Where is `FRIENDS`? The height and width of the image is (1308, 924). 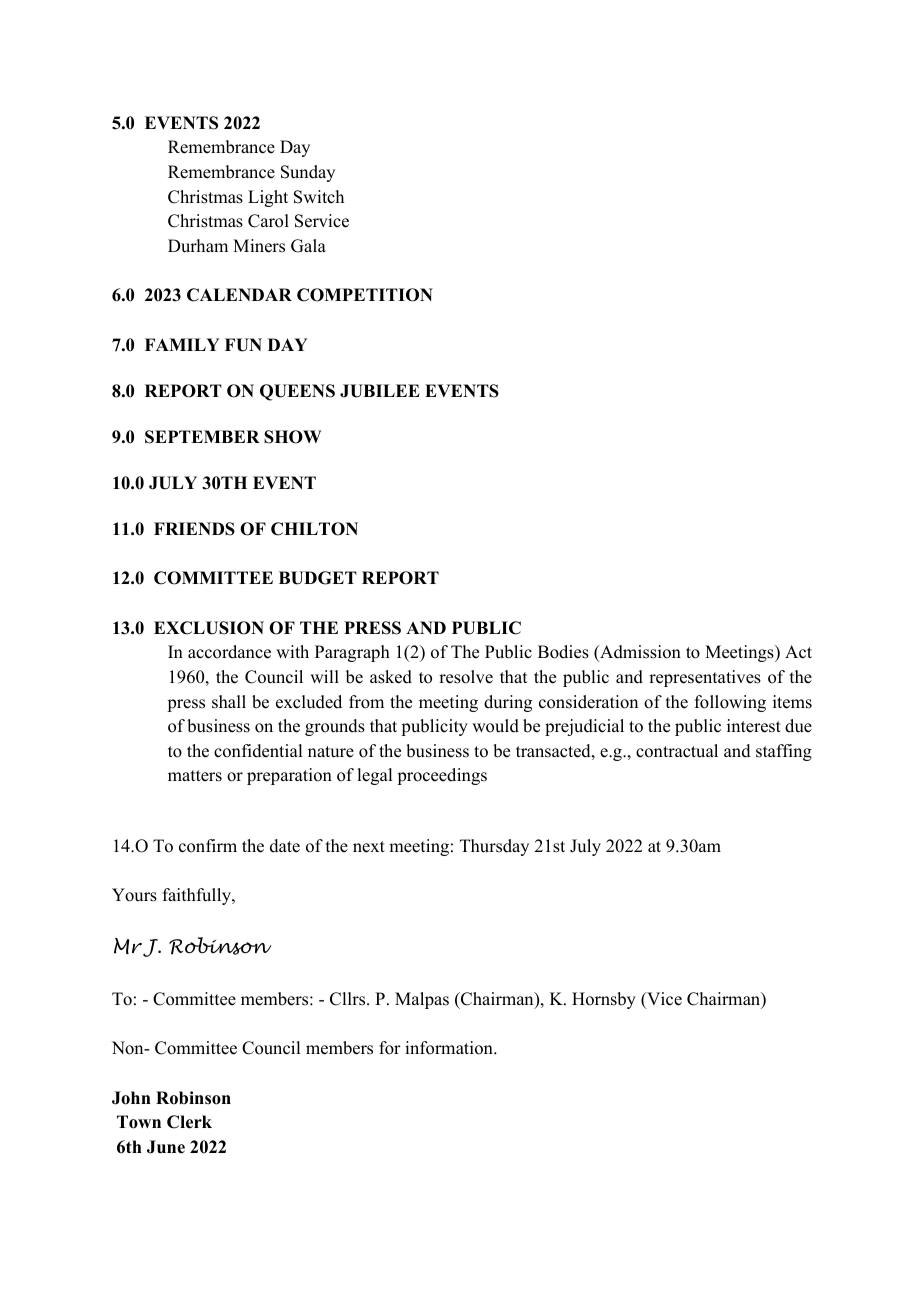 FRIENDS is located at coordinates (194, 529).
